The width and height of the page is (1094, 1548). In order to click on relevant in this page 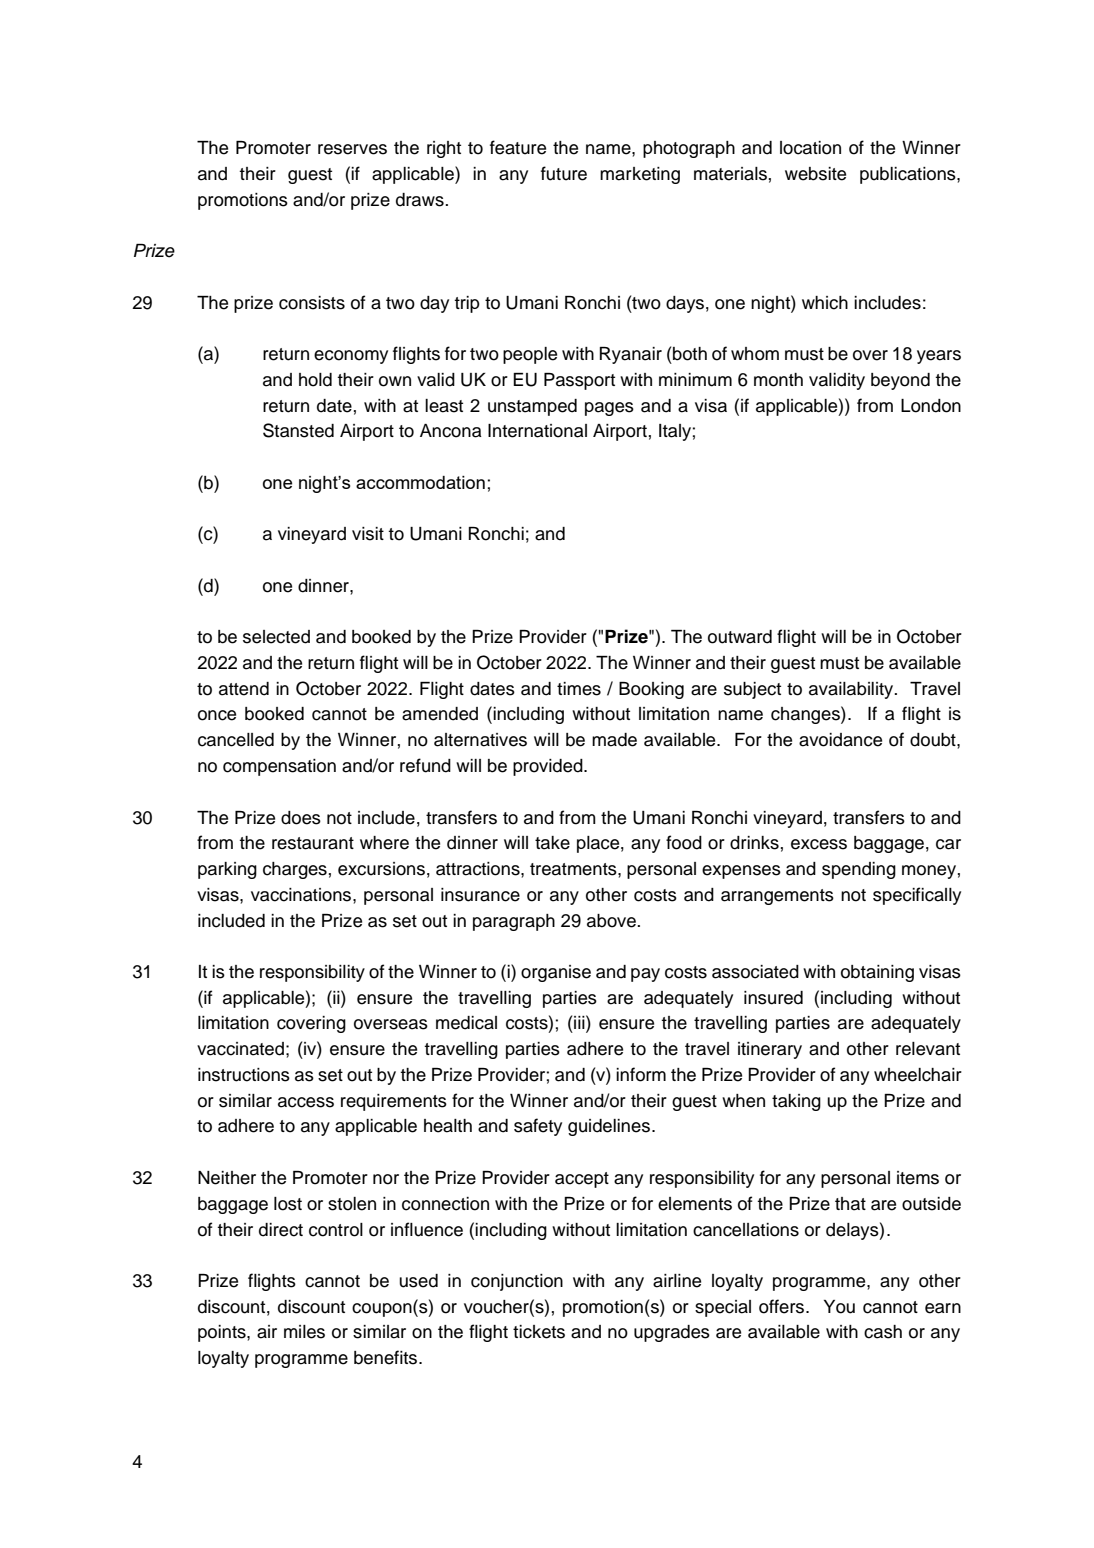, I will do `click(928, 1049)`.
